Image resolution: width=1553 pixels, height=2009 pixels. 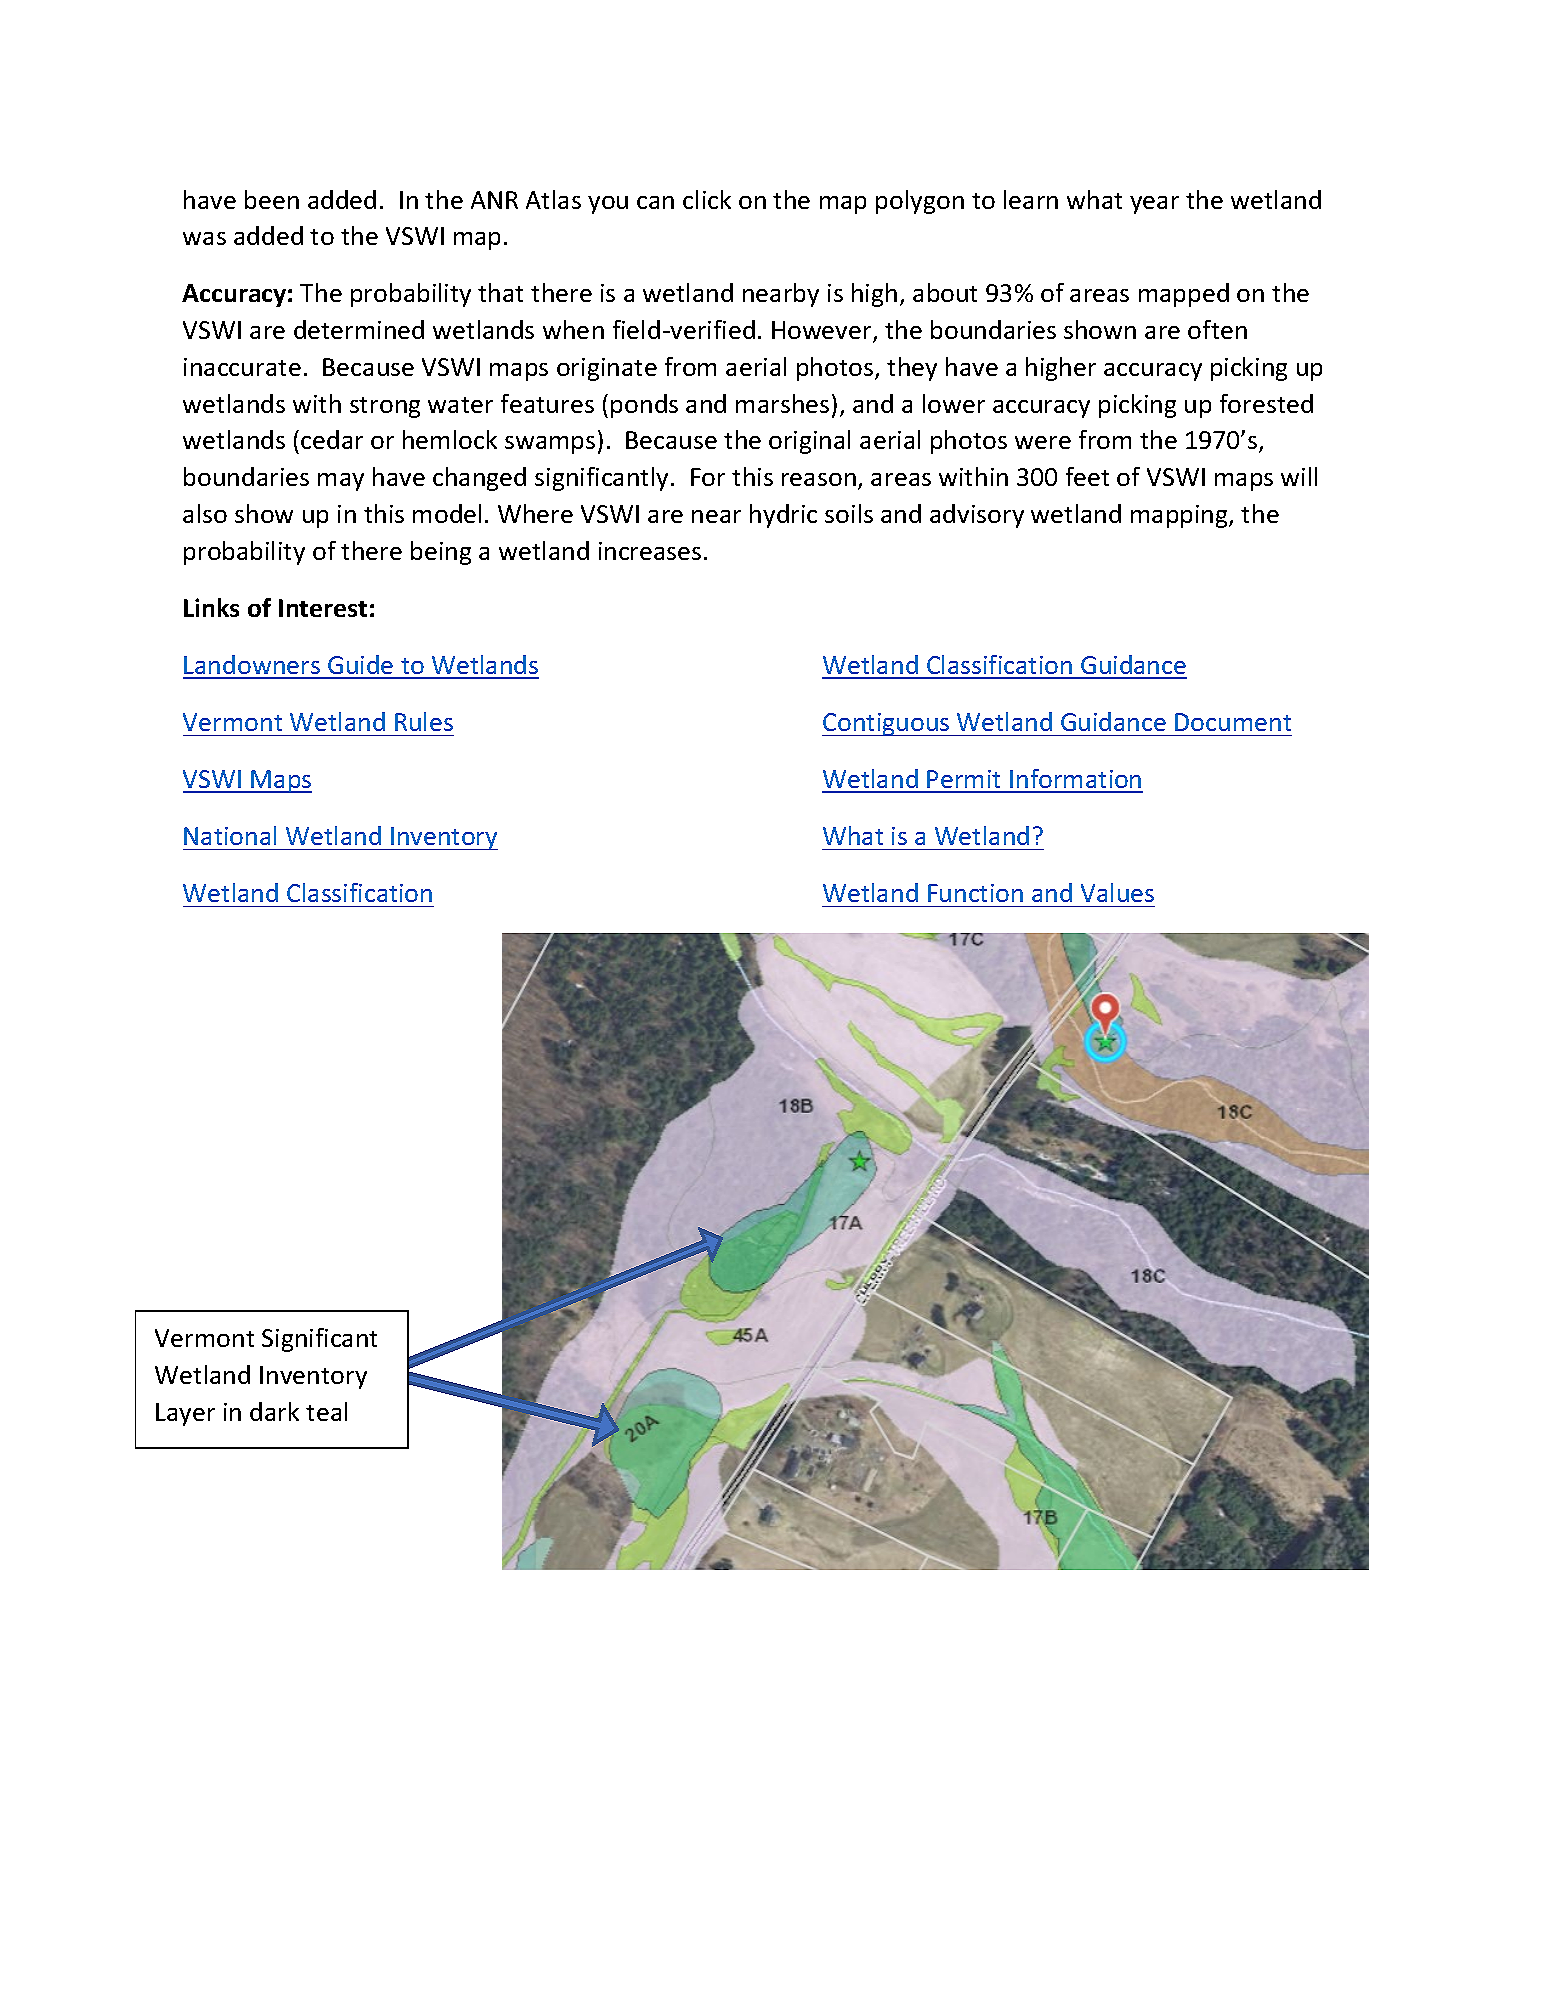 What do you see at coordinates (1117, 892) in the screenshot?
I see `Values` at bounding box center [1117, 892].
